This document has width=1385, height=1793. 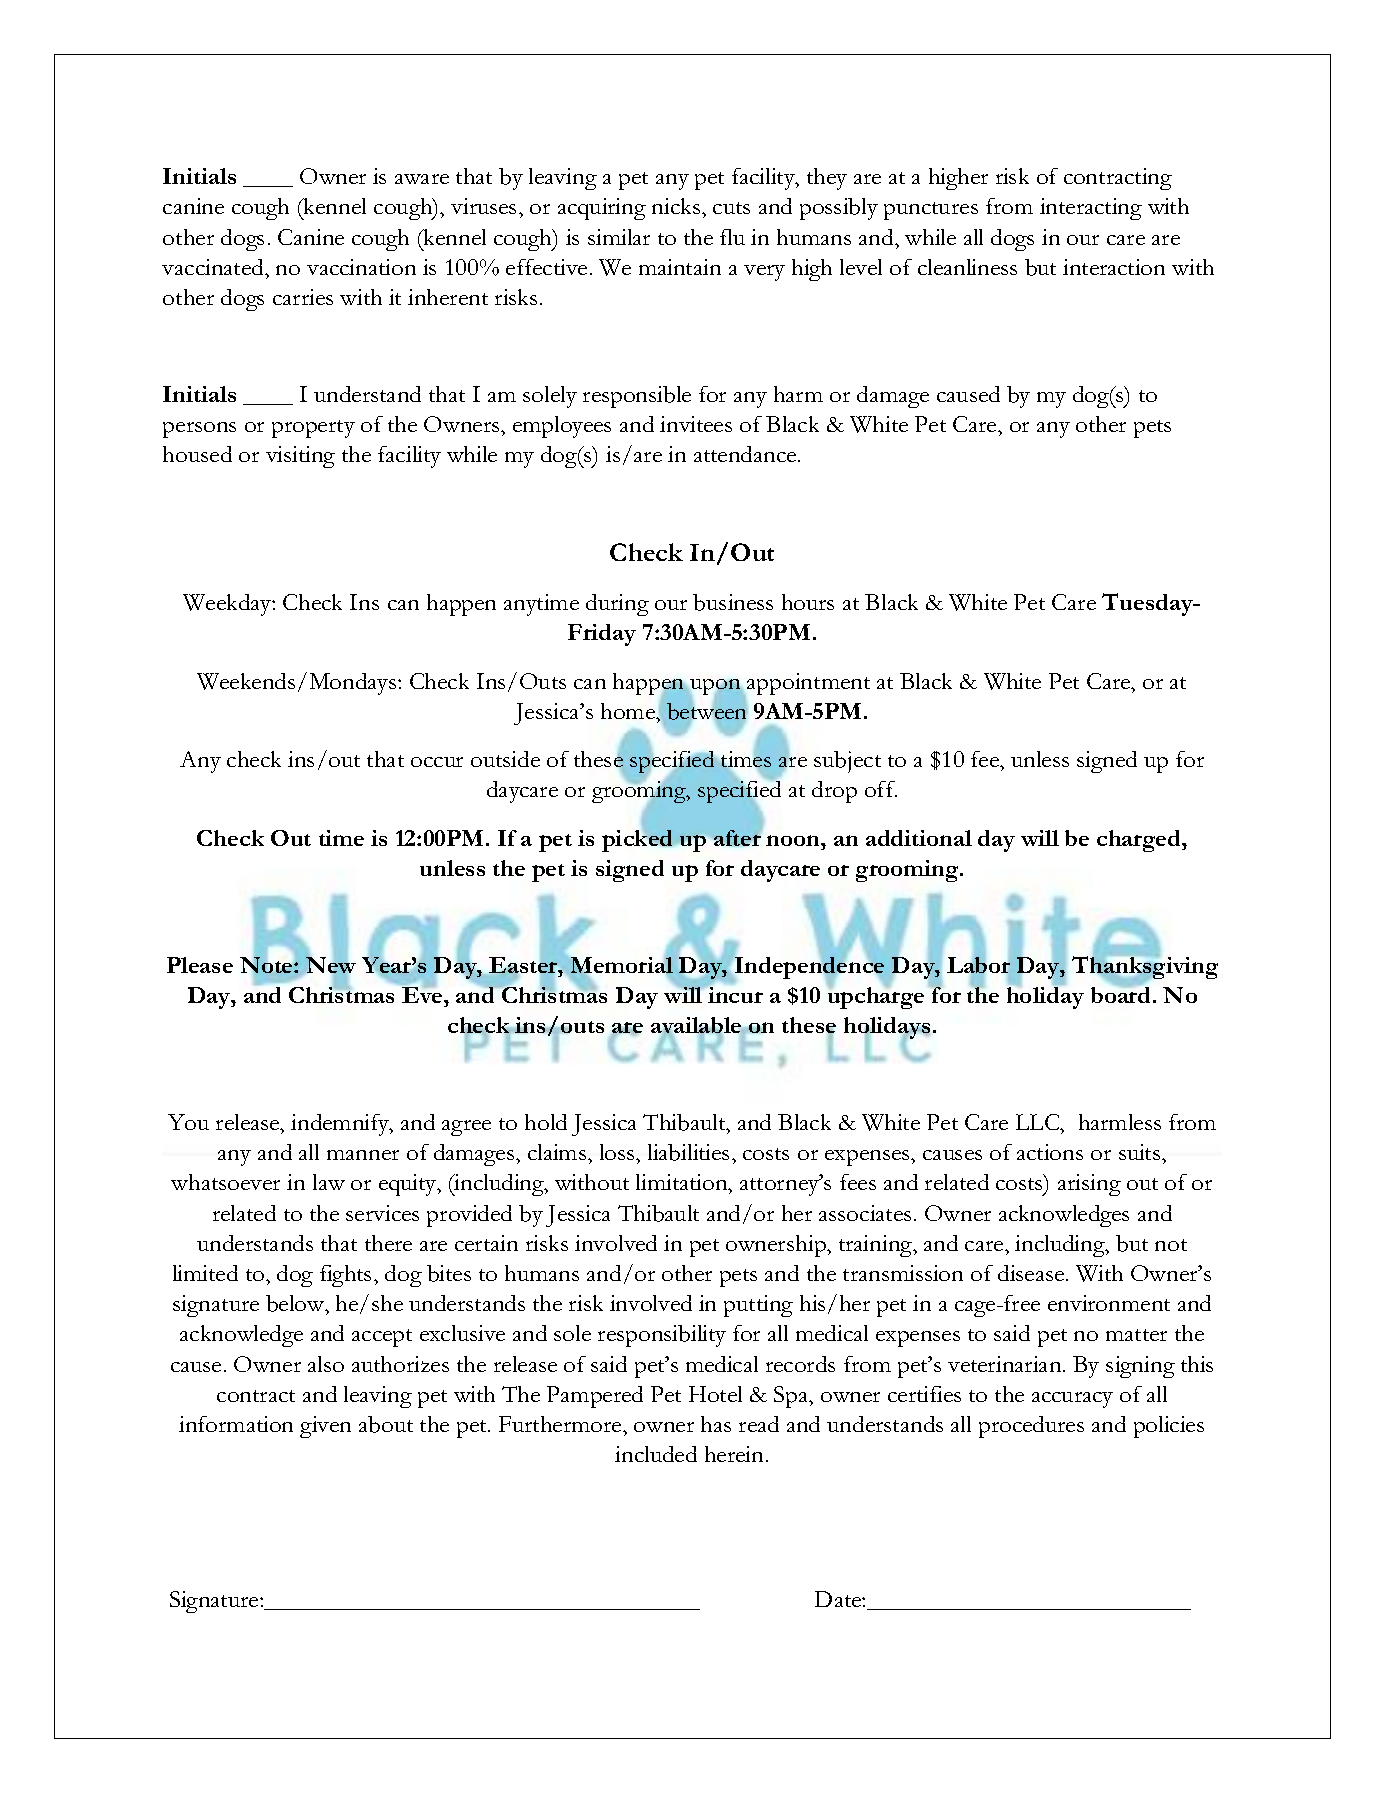 What do you see at coordinates (1091, 209) in the document?
I see `interacting` at bounding box center [1091, 209].
